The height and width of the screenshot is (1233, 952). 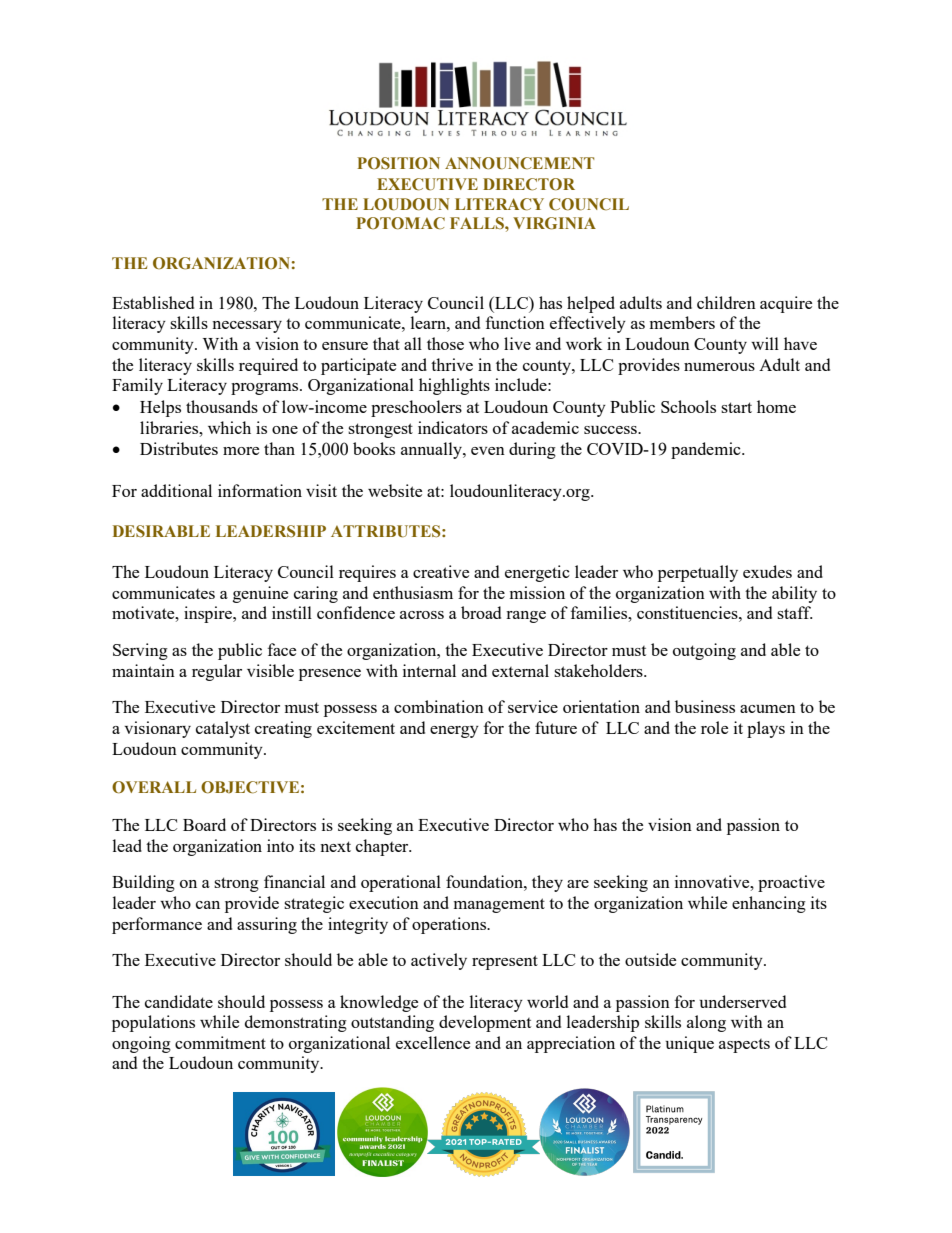 What do you see at coordinates (726, 302) in the screenshot?
I see `children` at bounding box center [726, 302].
